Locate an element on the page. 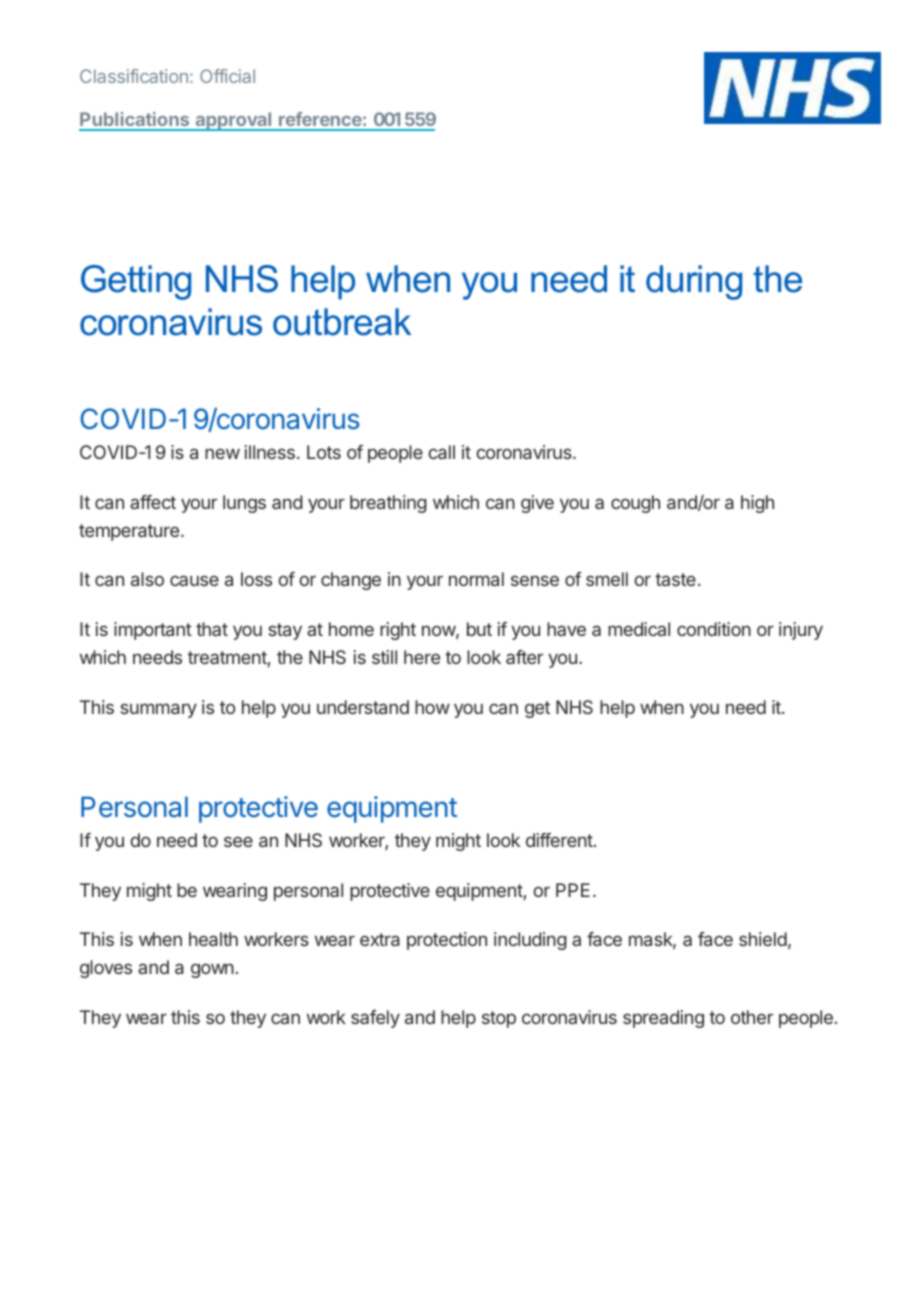 The height and width of the document is (1308, 924). see is located at coordinates (238, 841).
